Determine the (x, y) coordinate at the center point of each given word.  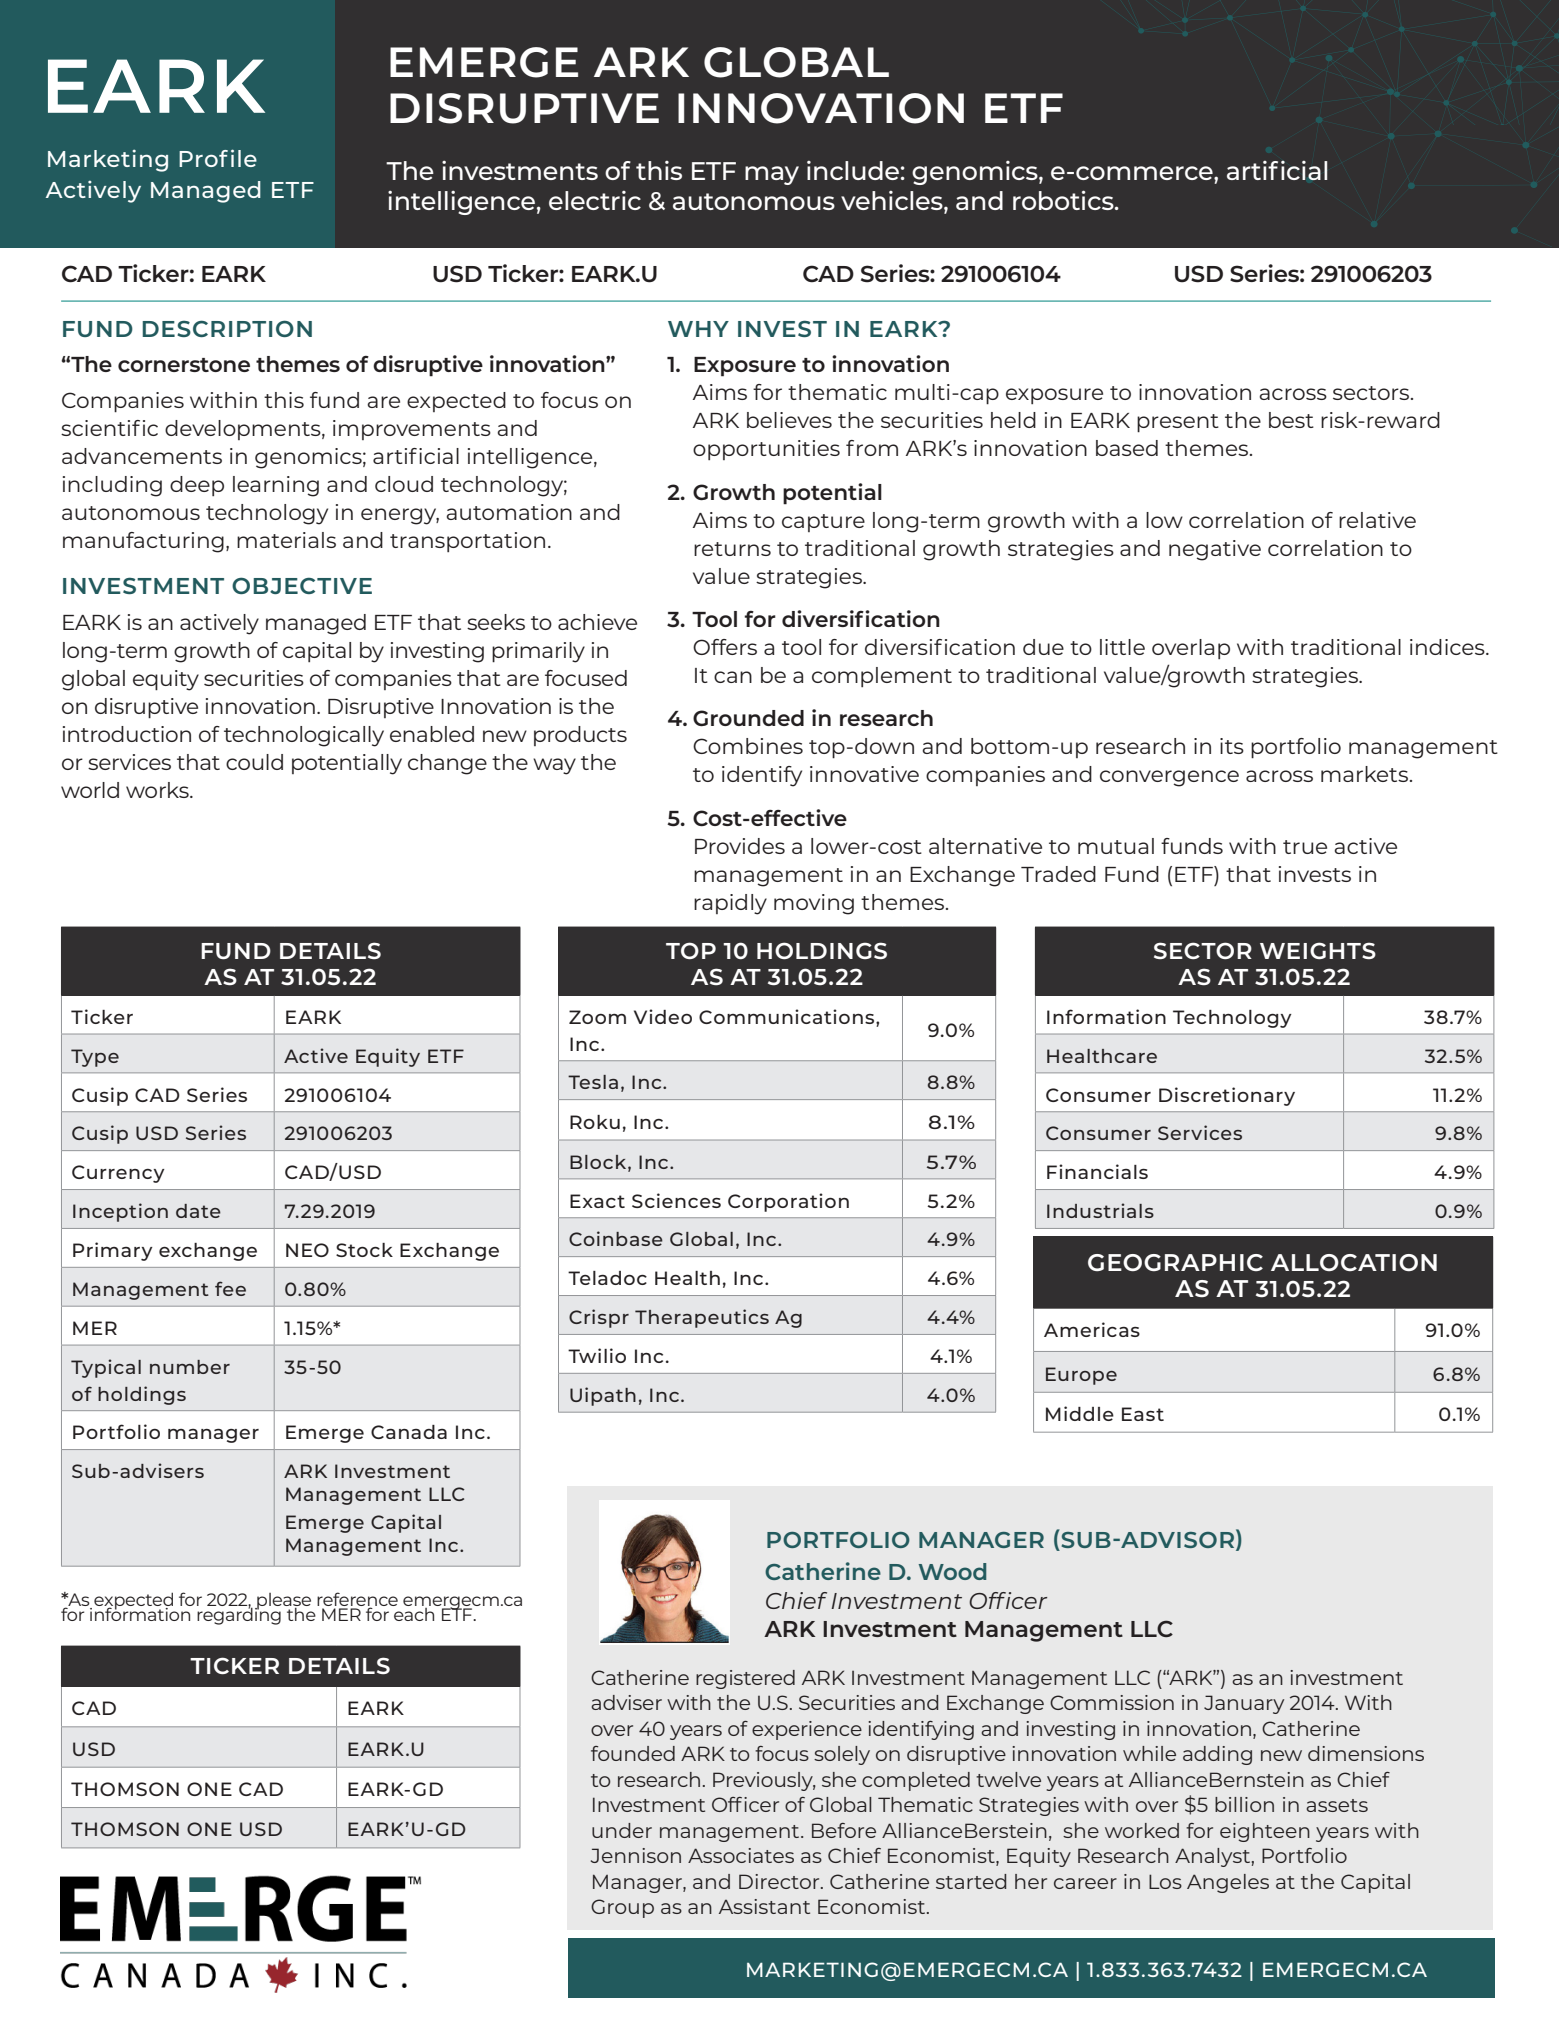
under (622, 1830)
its (1232, 746)
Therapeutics (702, 1318)
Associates (741, 1855)
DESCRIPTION (227, 328)
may (772, 175)
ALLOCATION (1354, 1262)
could (254, 762)
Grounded (748, 718)
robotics (1064, 200)
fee (230, 1288)
